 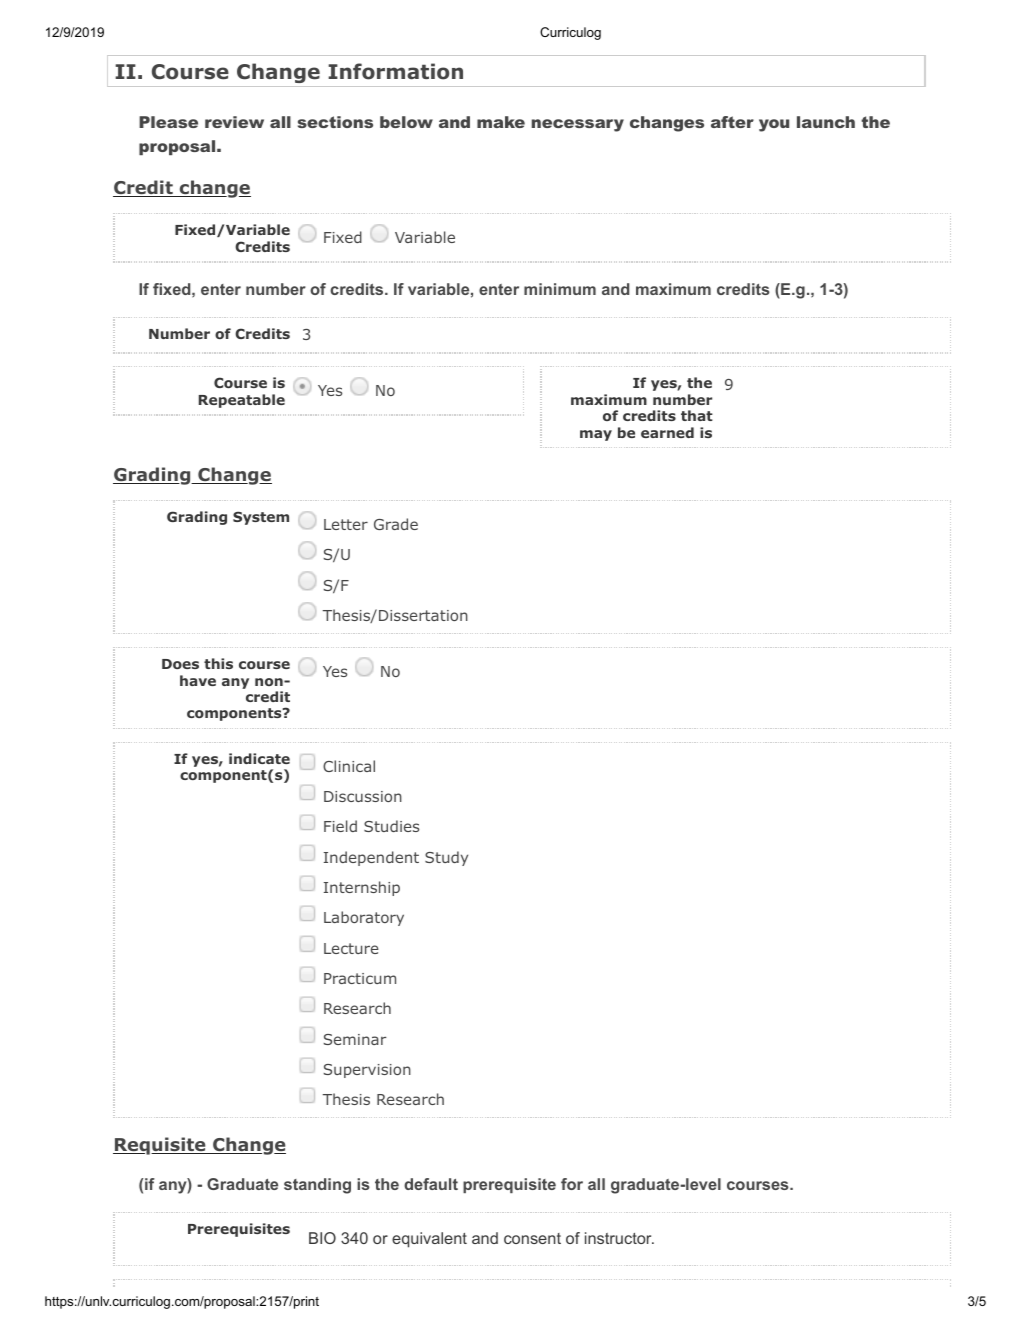 I want to click on Studies, so click(x=391, y=826).
